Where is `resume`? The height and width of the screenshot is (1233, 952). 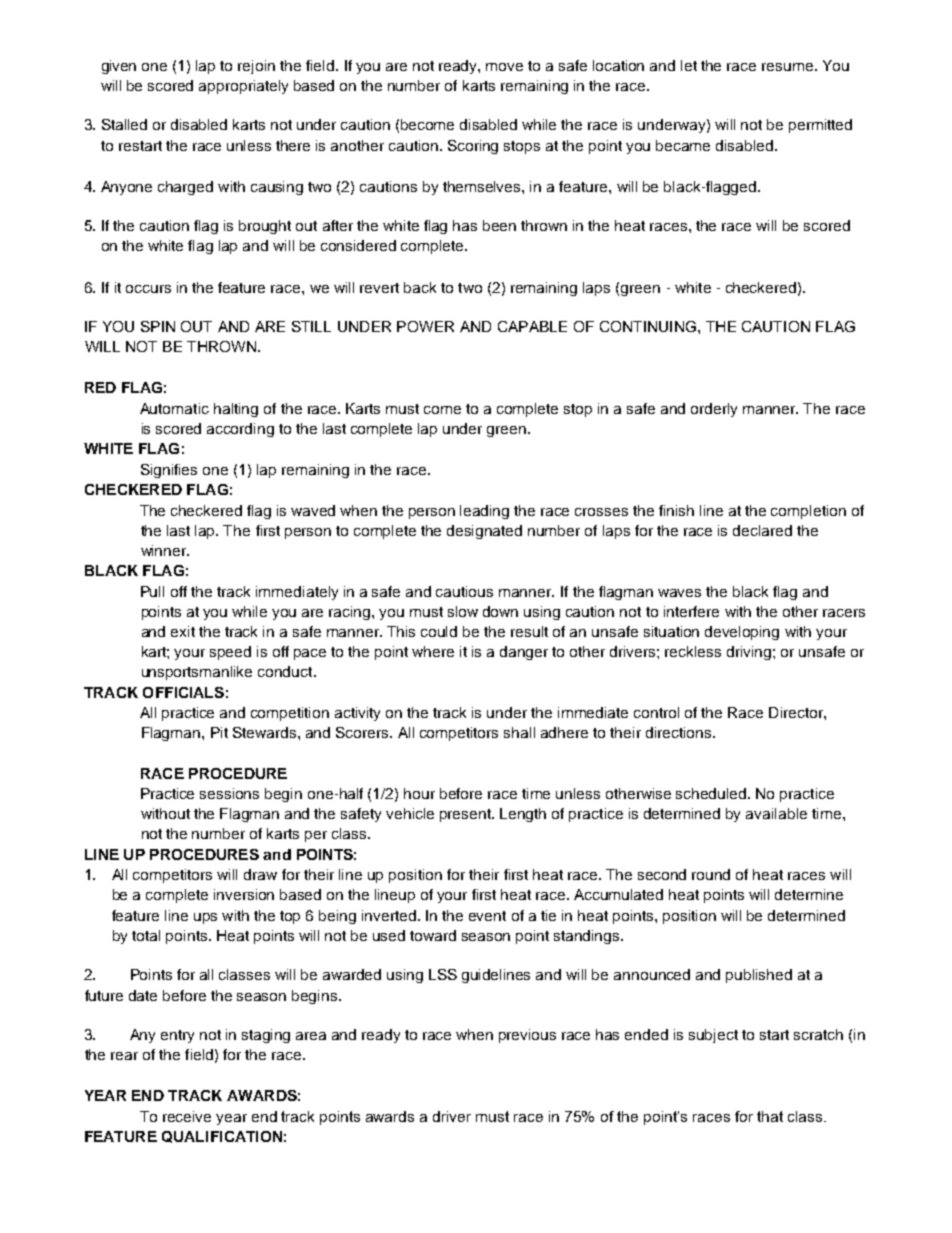 resume is located at coordinates (787, 67).
